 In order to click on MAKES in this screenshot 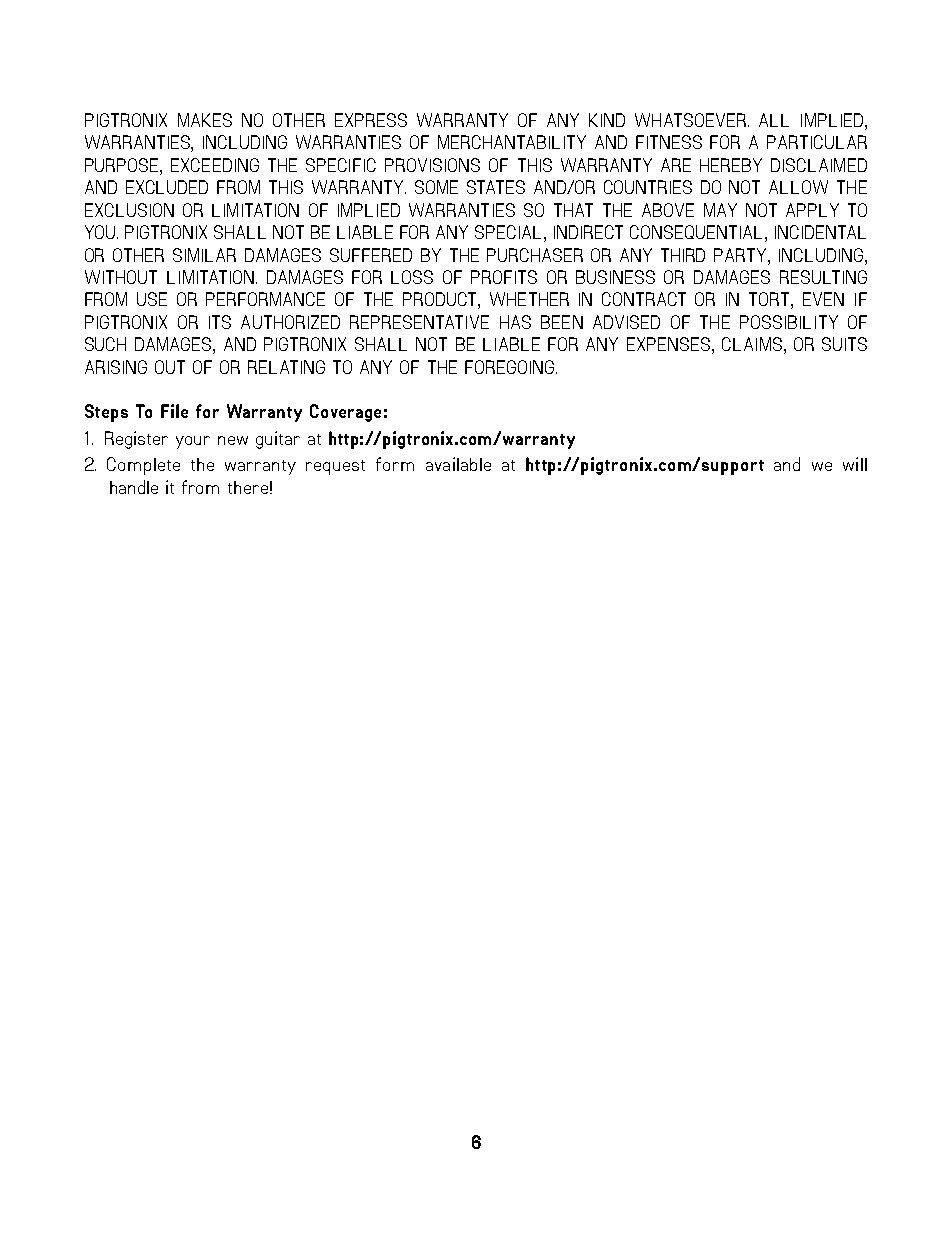, I will do `click(205, 120)`.
